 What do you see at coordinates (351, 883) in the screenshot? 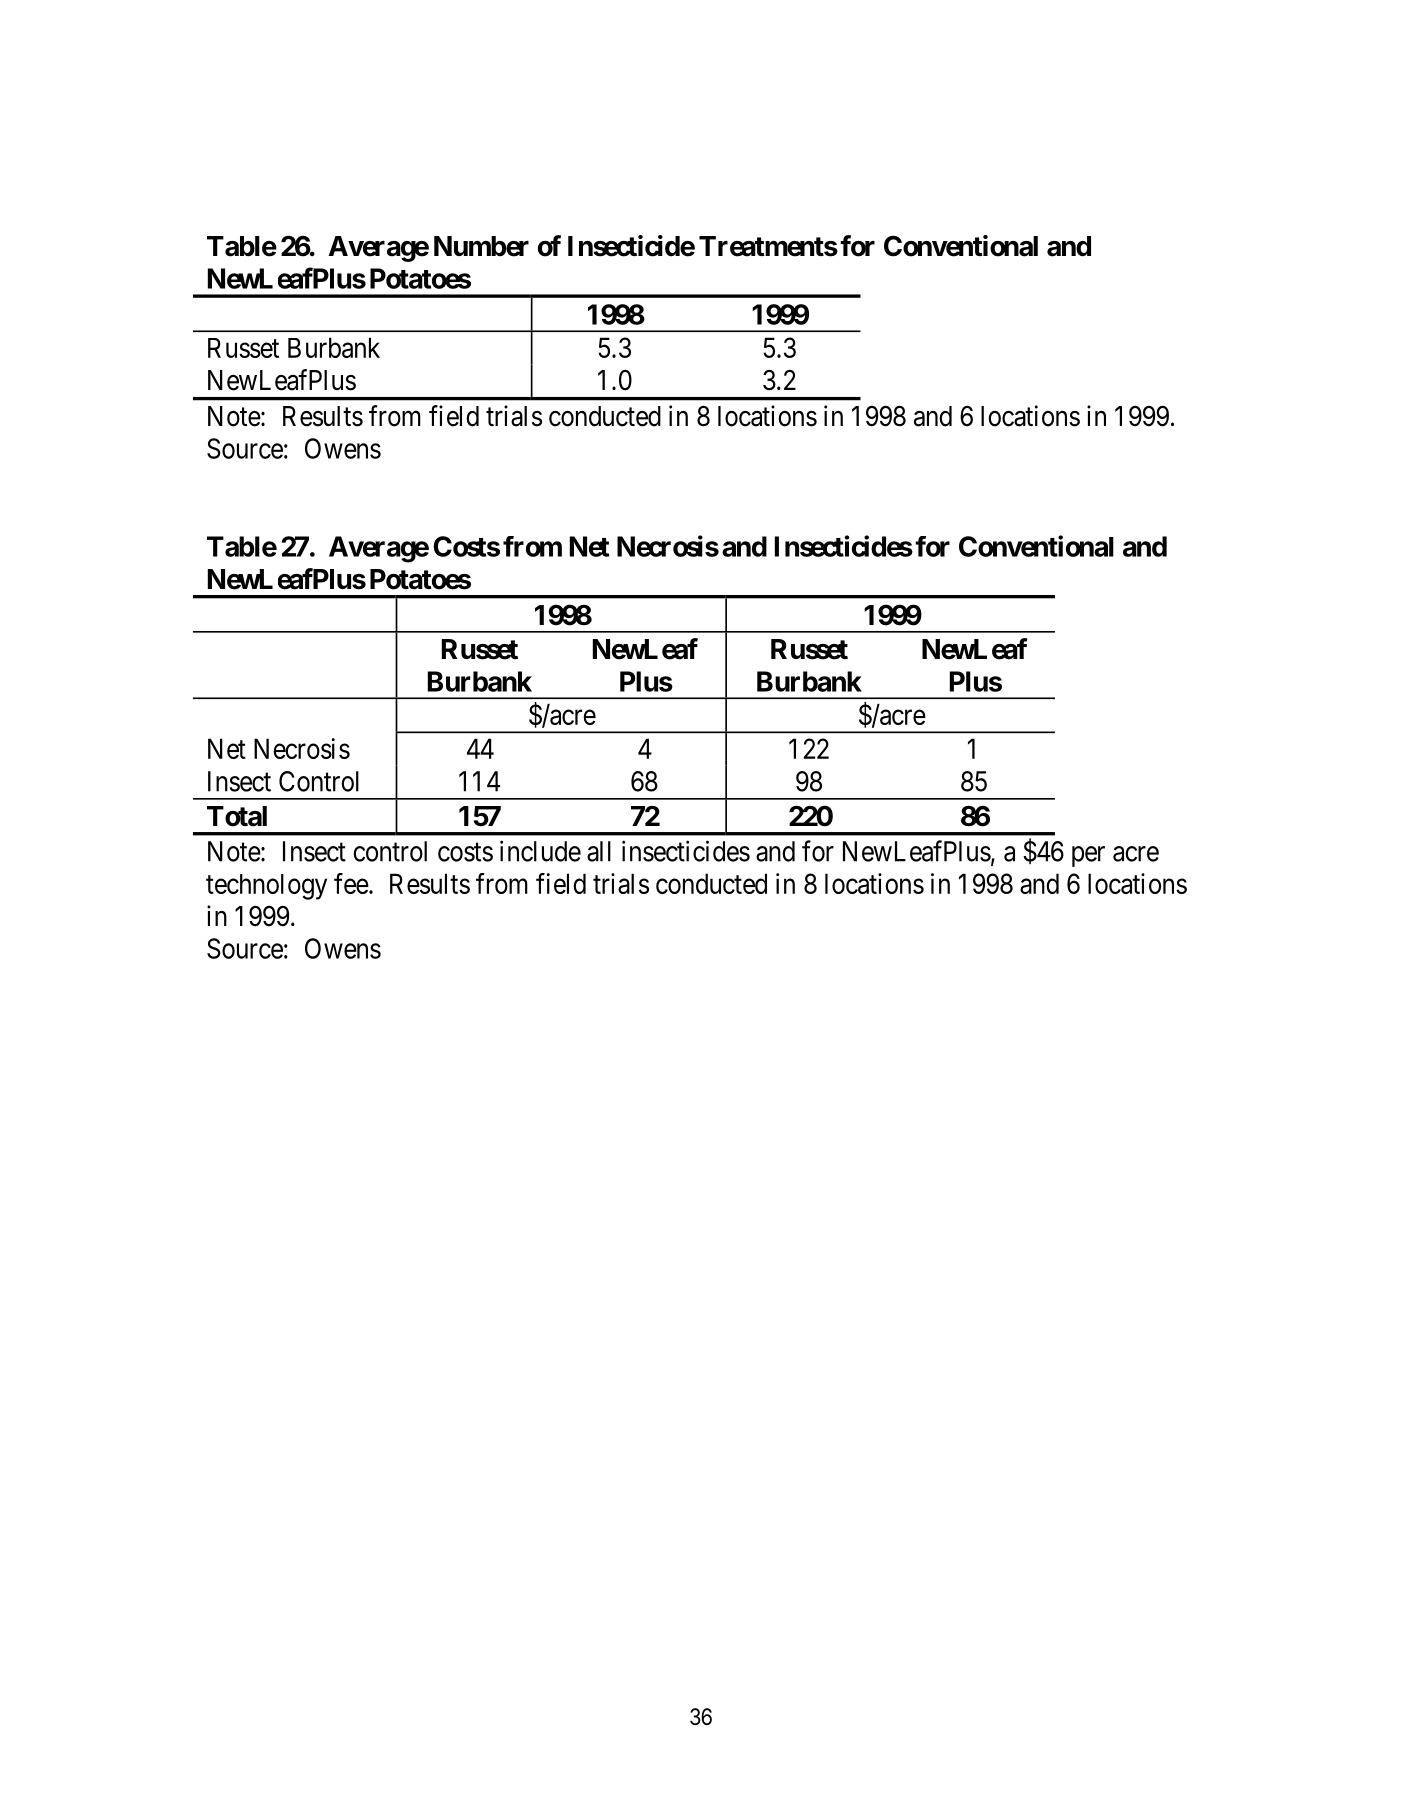
I see `fee` at bounding box center [351, 883].
